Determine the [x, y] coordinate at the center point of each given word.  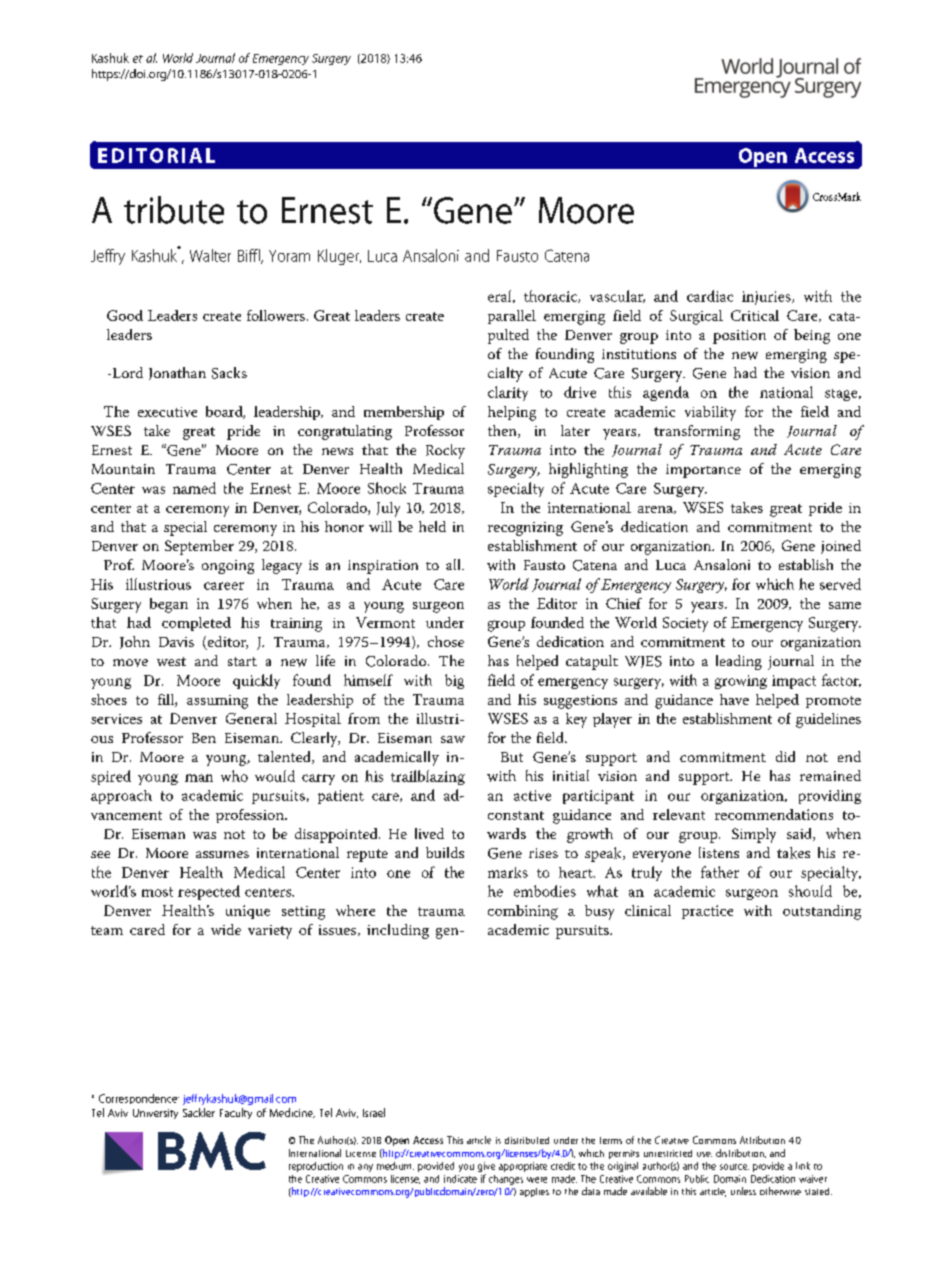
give [486, 1167]
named [194, 488]
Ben [204, 738]
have [734, 699]
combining [523, 912]
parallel [512, 317]
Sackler [199, 1112]
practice [707, 912]
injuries [767, 298]
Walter [210, 255]
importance [703, 471]
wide [226, 929]
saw [453, 739]
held [432, 526]
